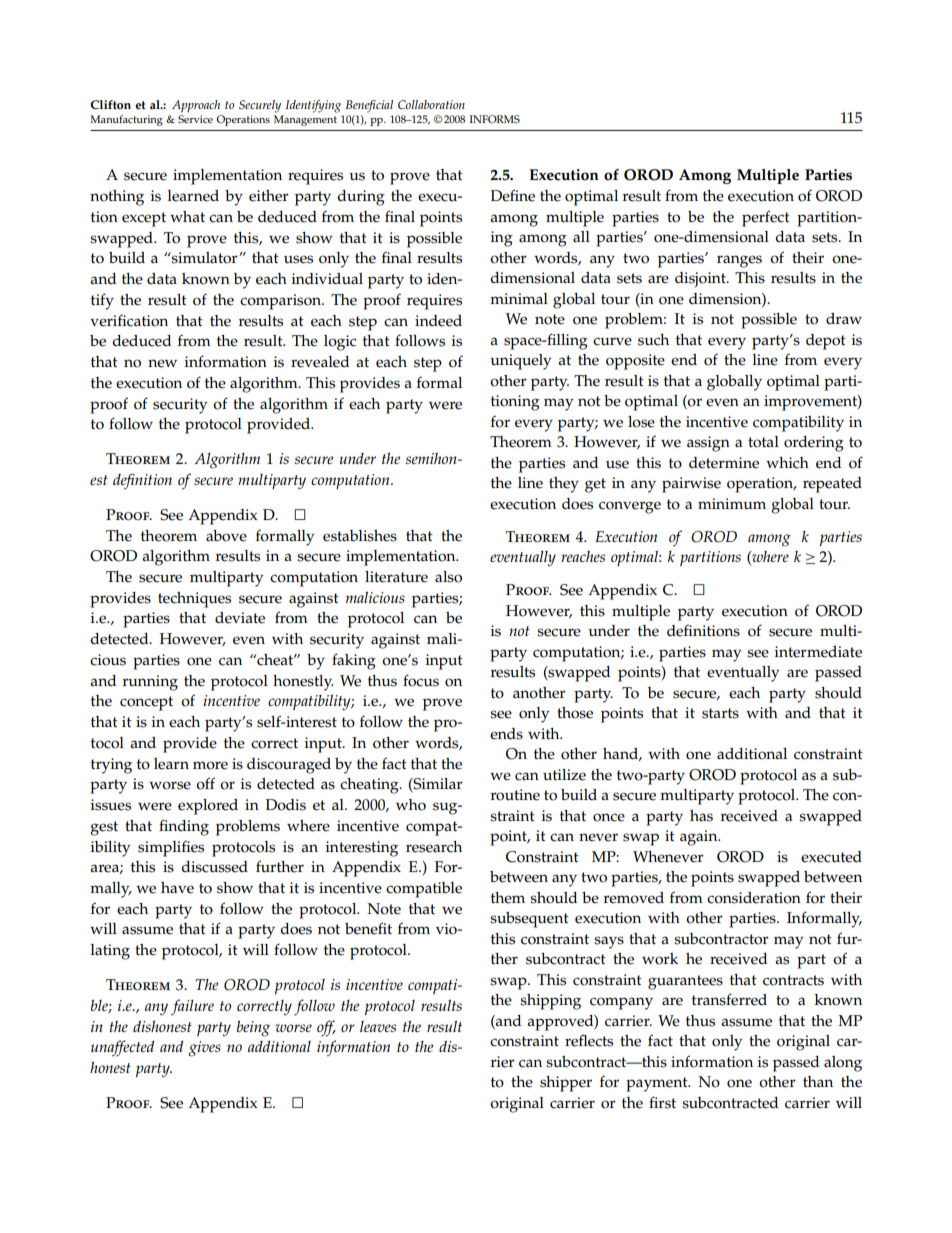  I want to click on new, so click(162, 363).
